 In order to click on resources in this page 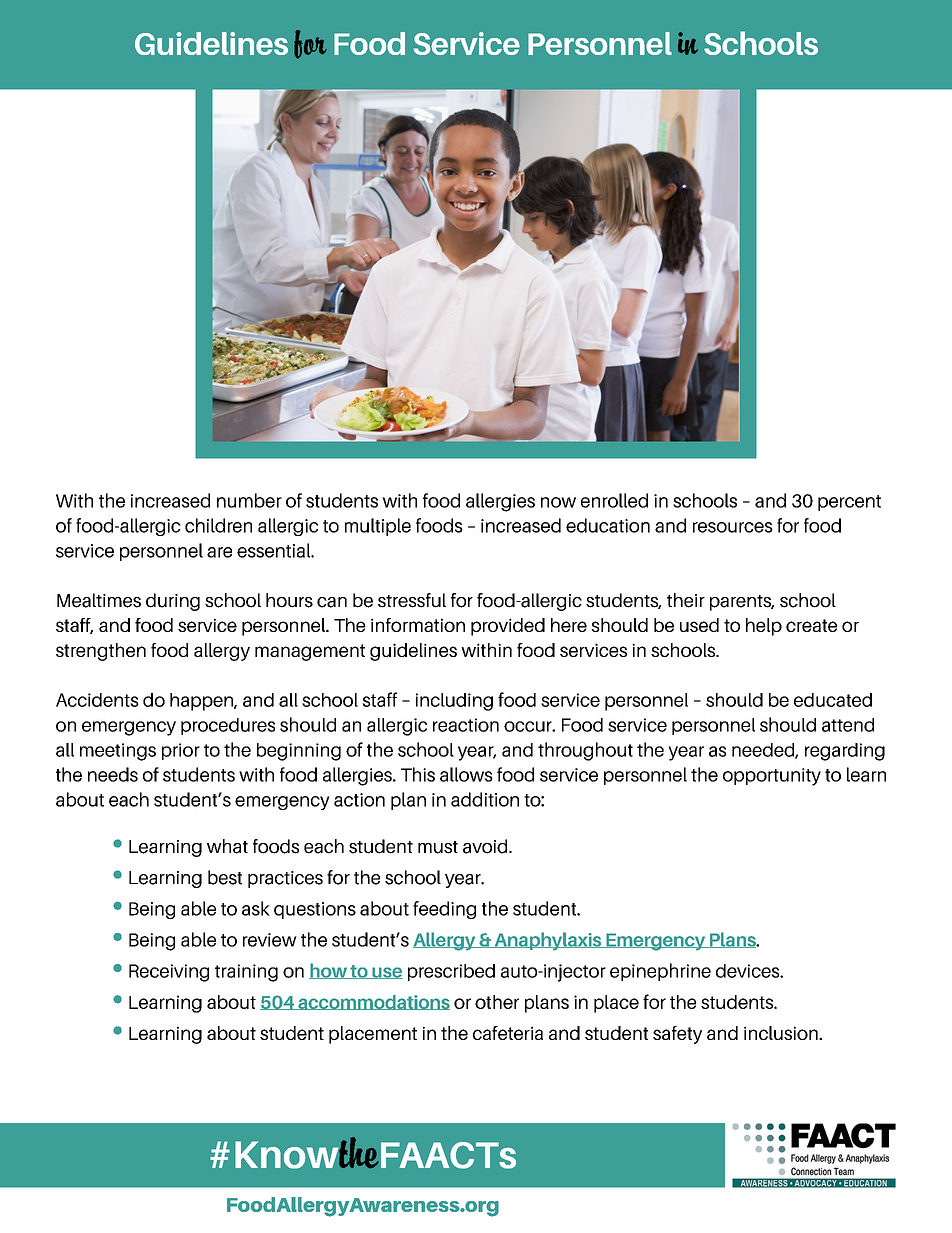, I will do `click(733, 527)`.
